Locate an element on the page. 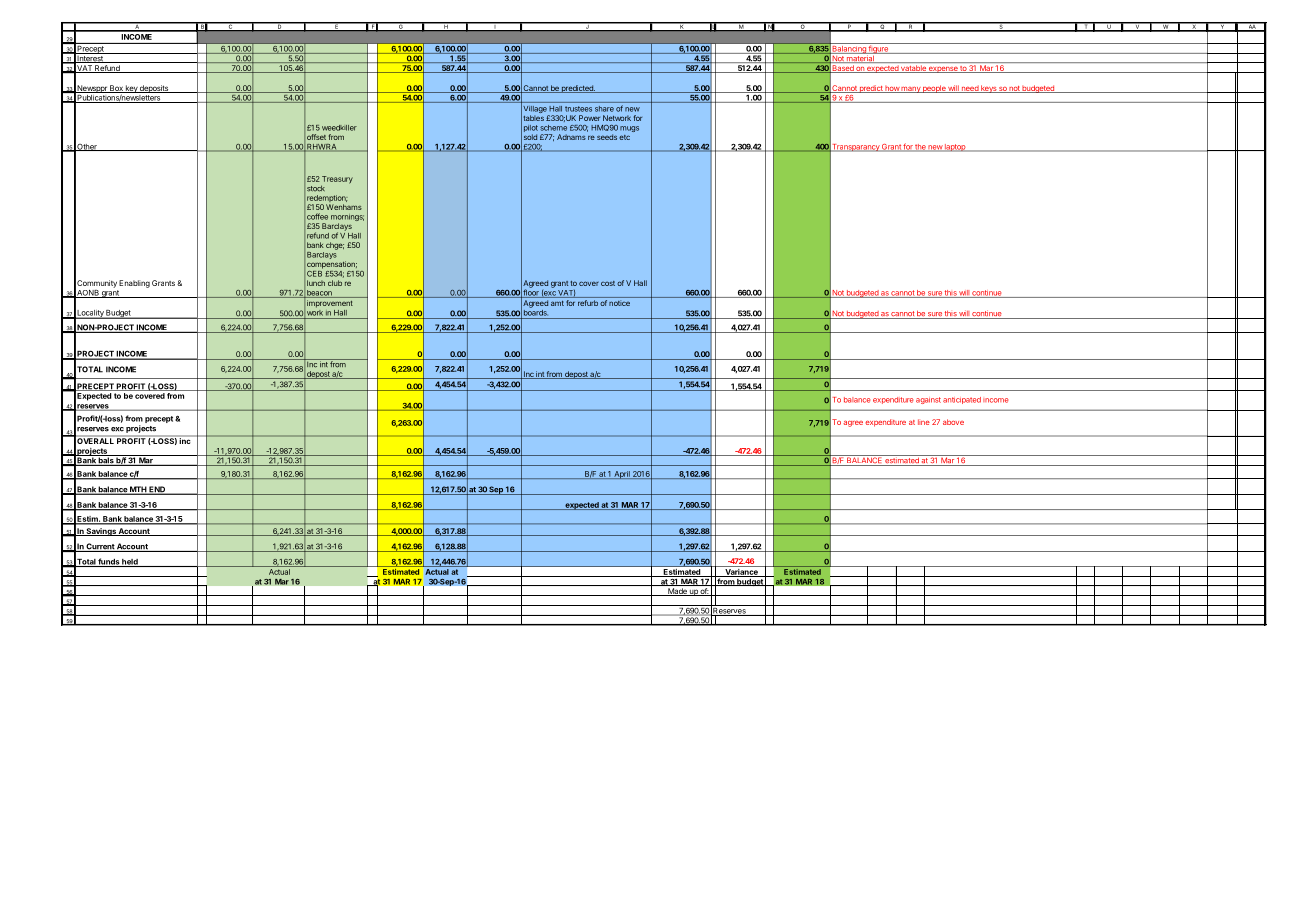 This image has height=924, width=1308. mornings is located at coordinates (347, 219).
